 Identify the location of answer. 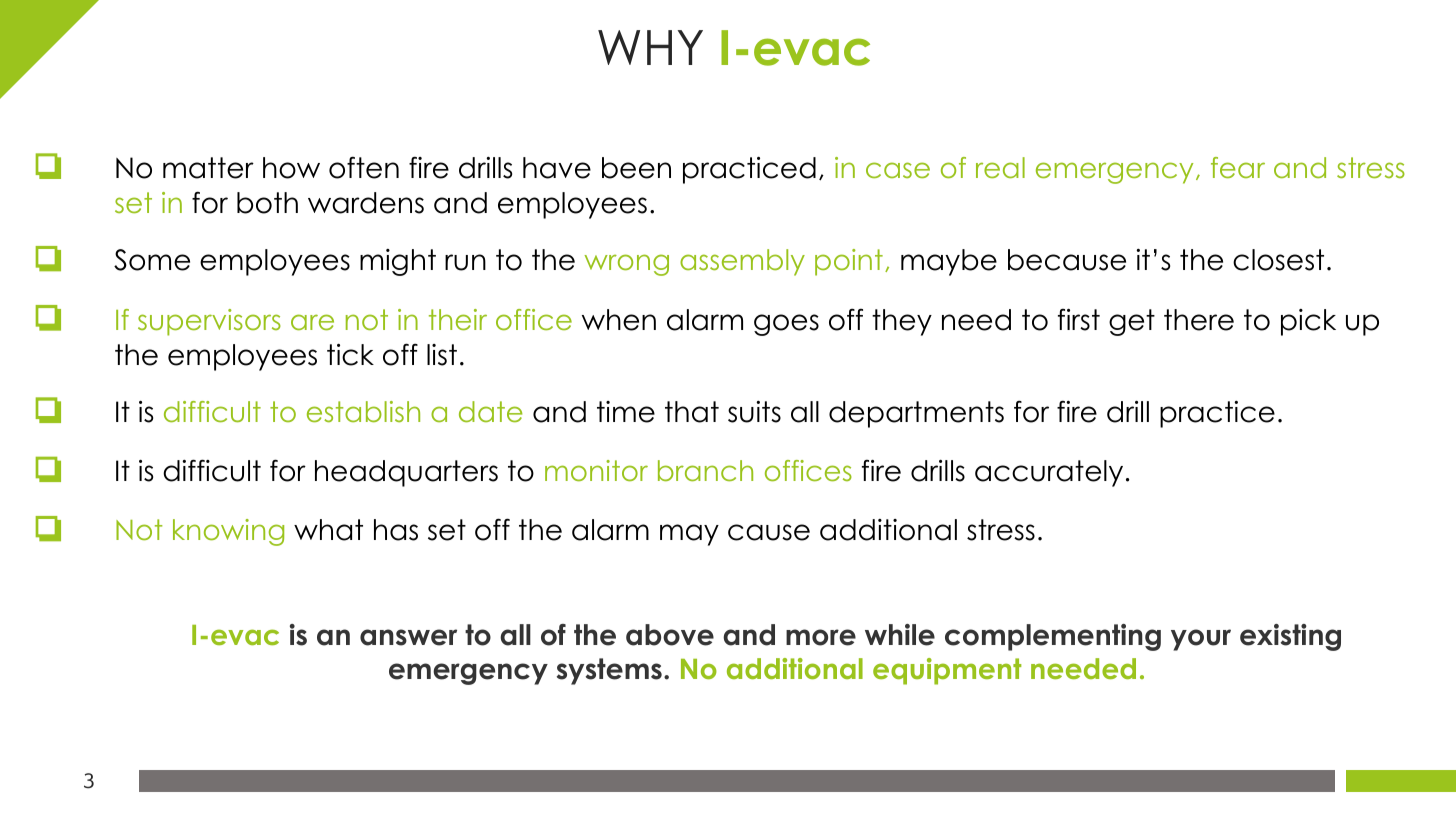
(408, 637).
